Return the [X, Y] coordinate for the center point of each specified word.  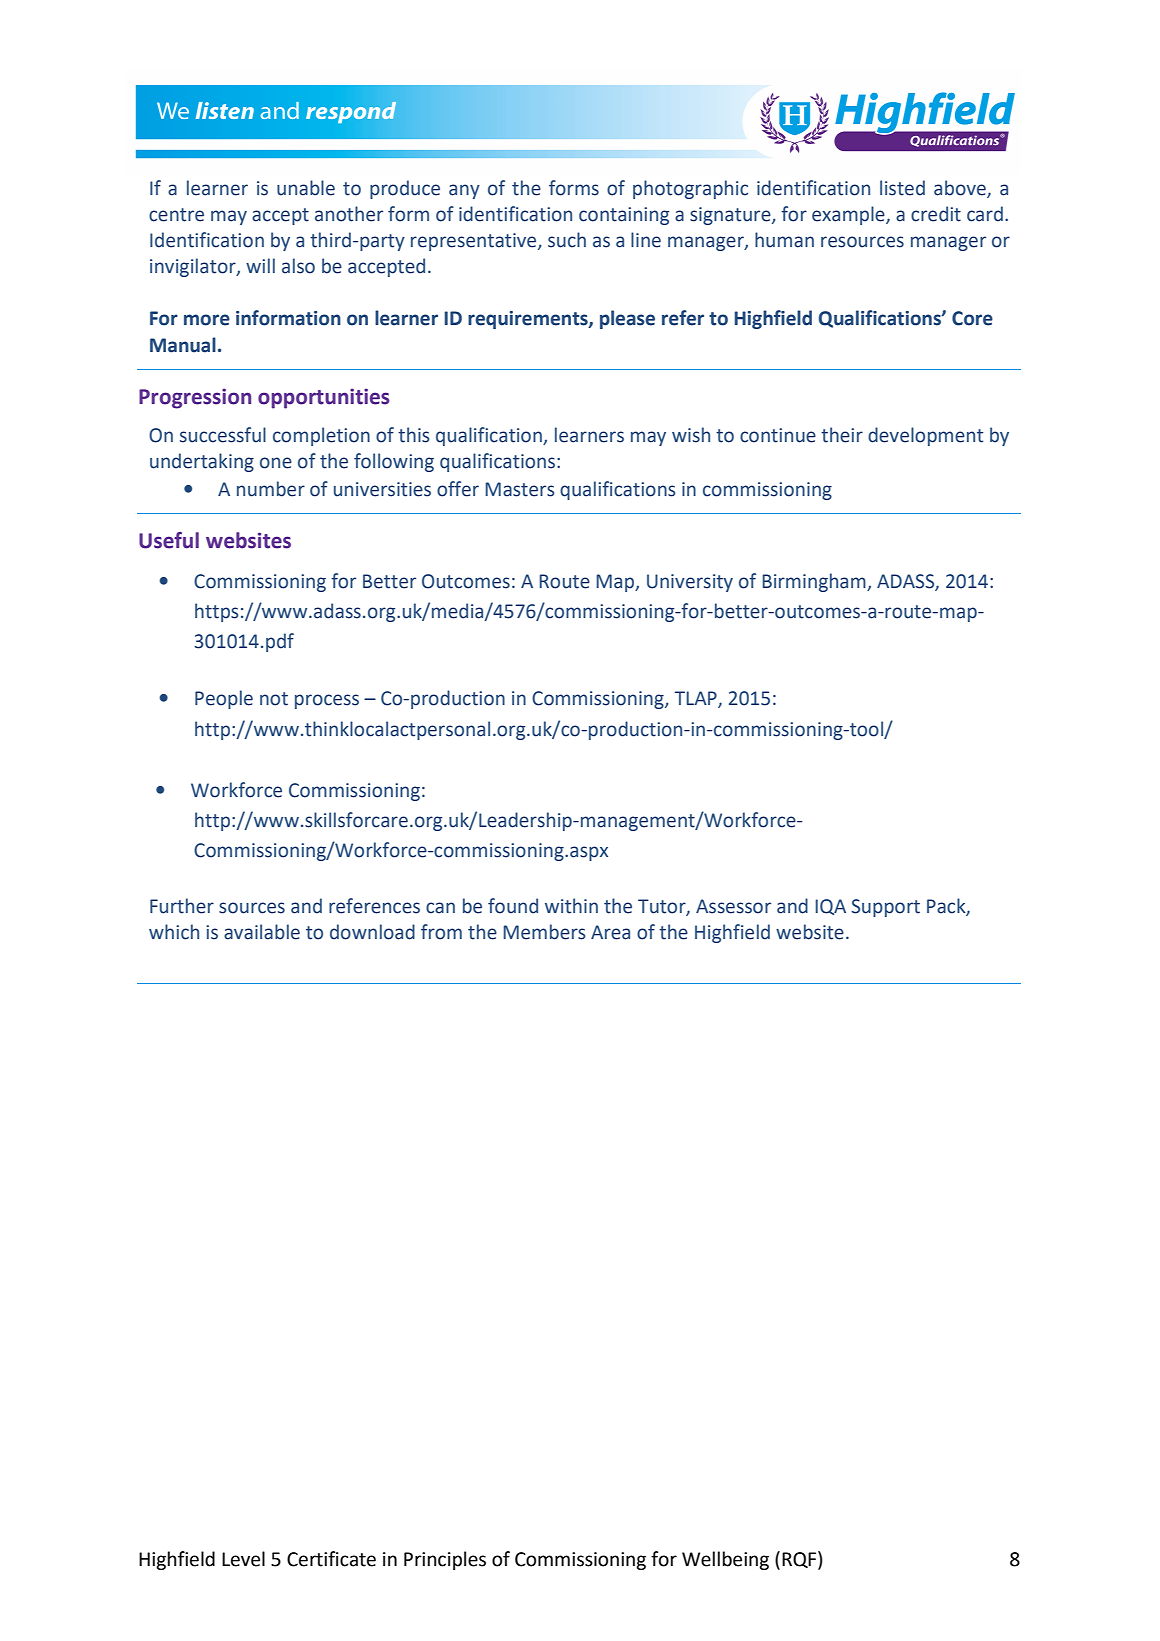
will [260, 265]
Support [885, 908]
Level [243, 1559]
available [262, 932]
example [849, 215]
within [571, 906]
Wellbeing [725, 1560]
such [567, 240]
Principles [445, 1560]
